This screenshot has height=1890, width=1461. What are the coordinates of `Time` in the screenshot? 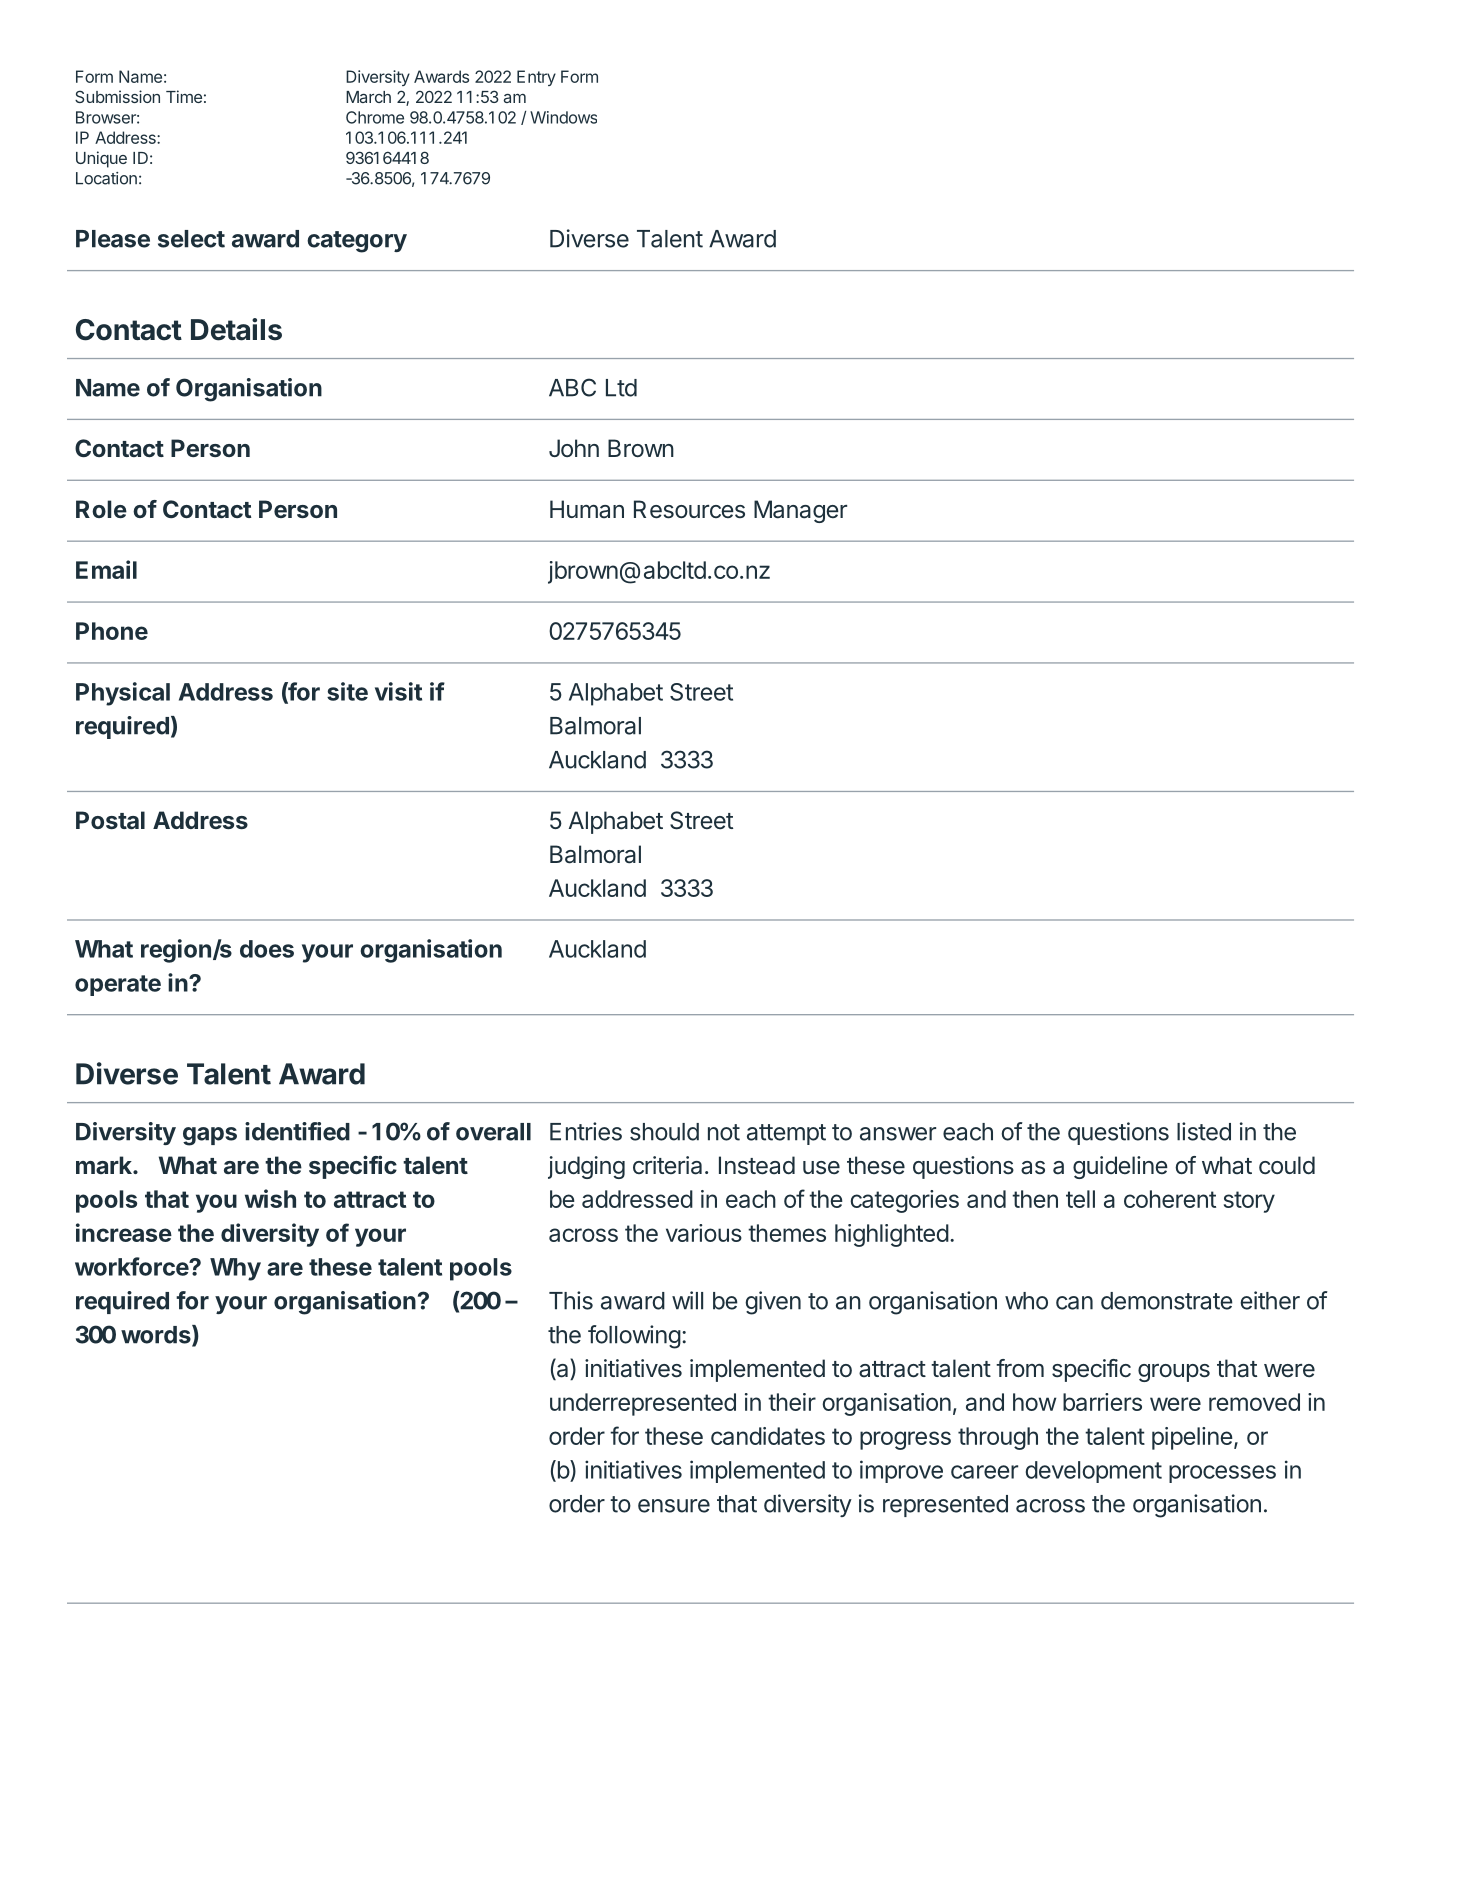 It's located at (184, 96).
